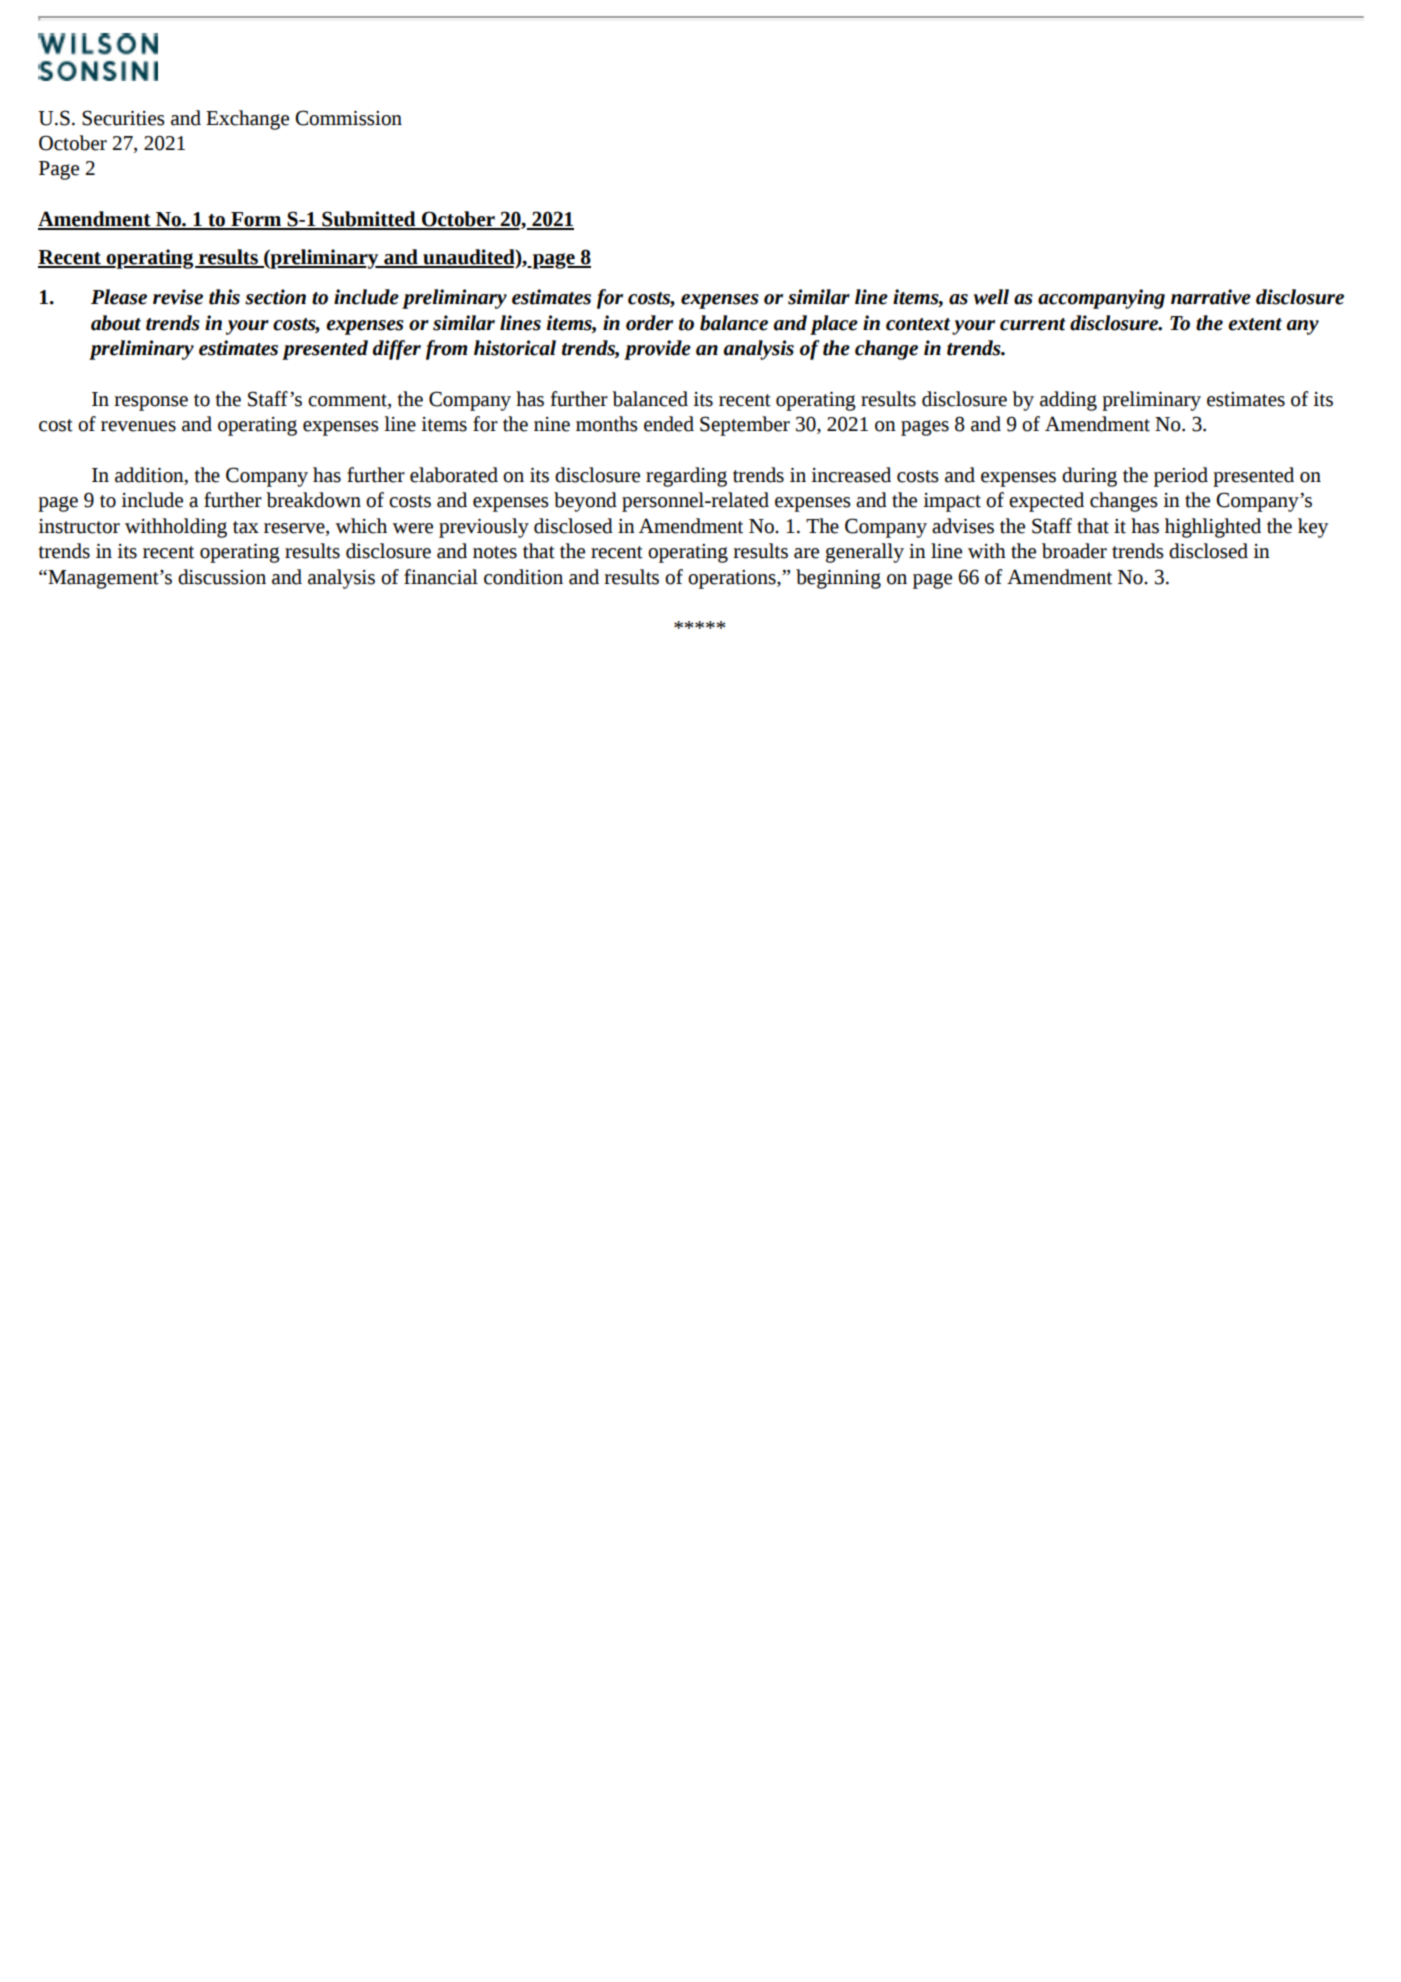 The image size is (1401, 1982). I want to click on operations, so click(733, 579).
